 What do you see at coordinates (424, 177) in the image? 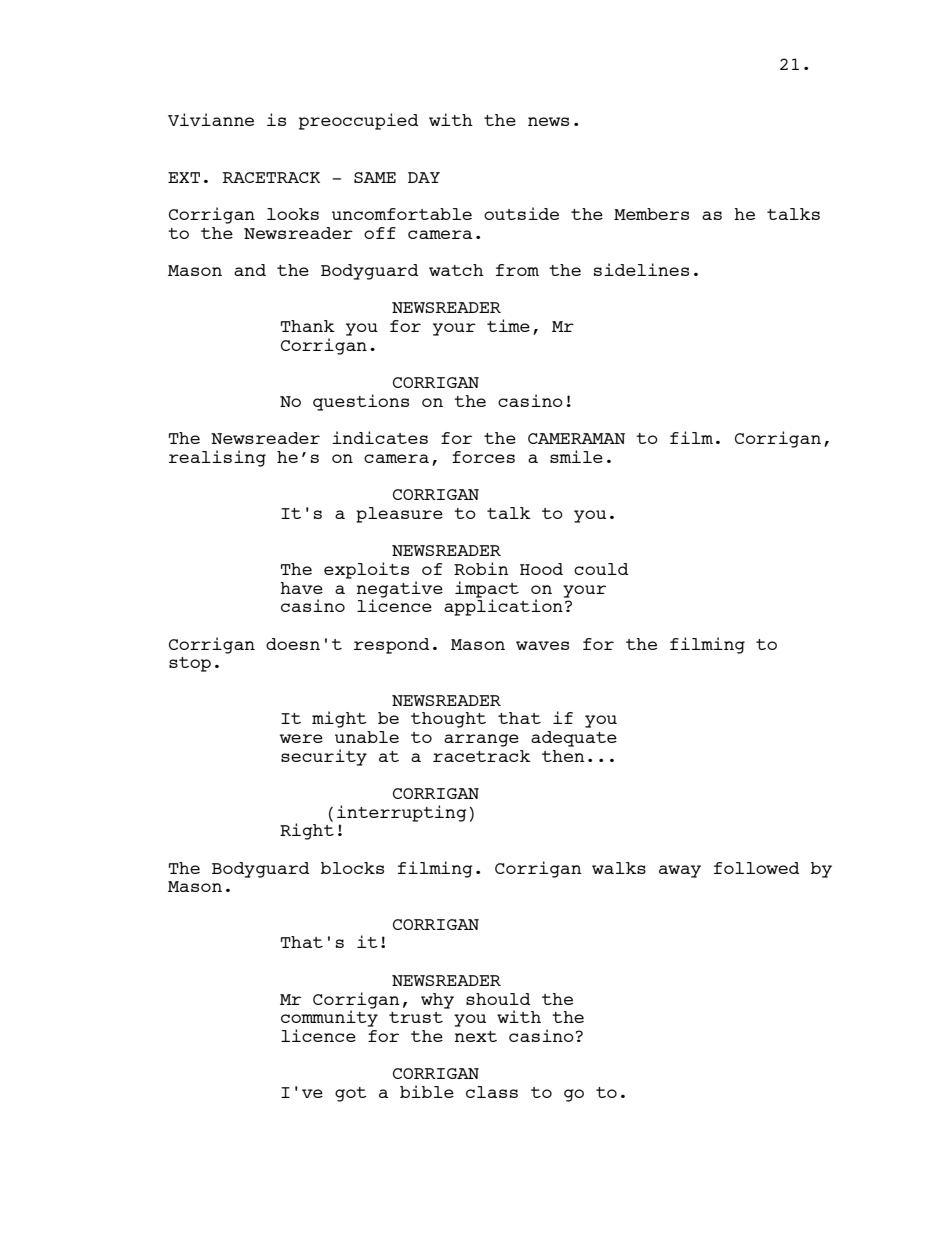
I see `DAY` at bounding box center [424, 177].
